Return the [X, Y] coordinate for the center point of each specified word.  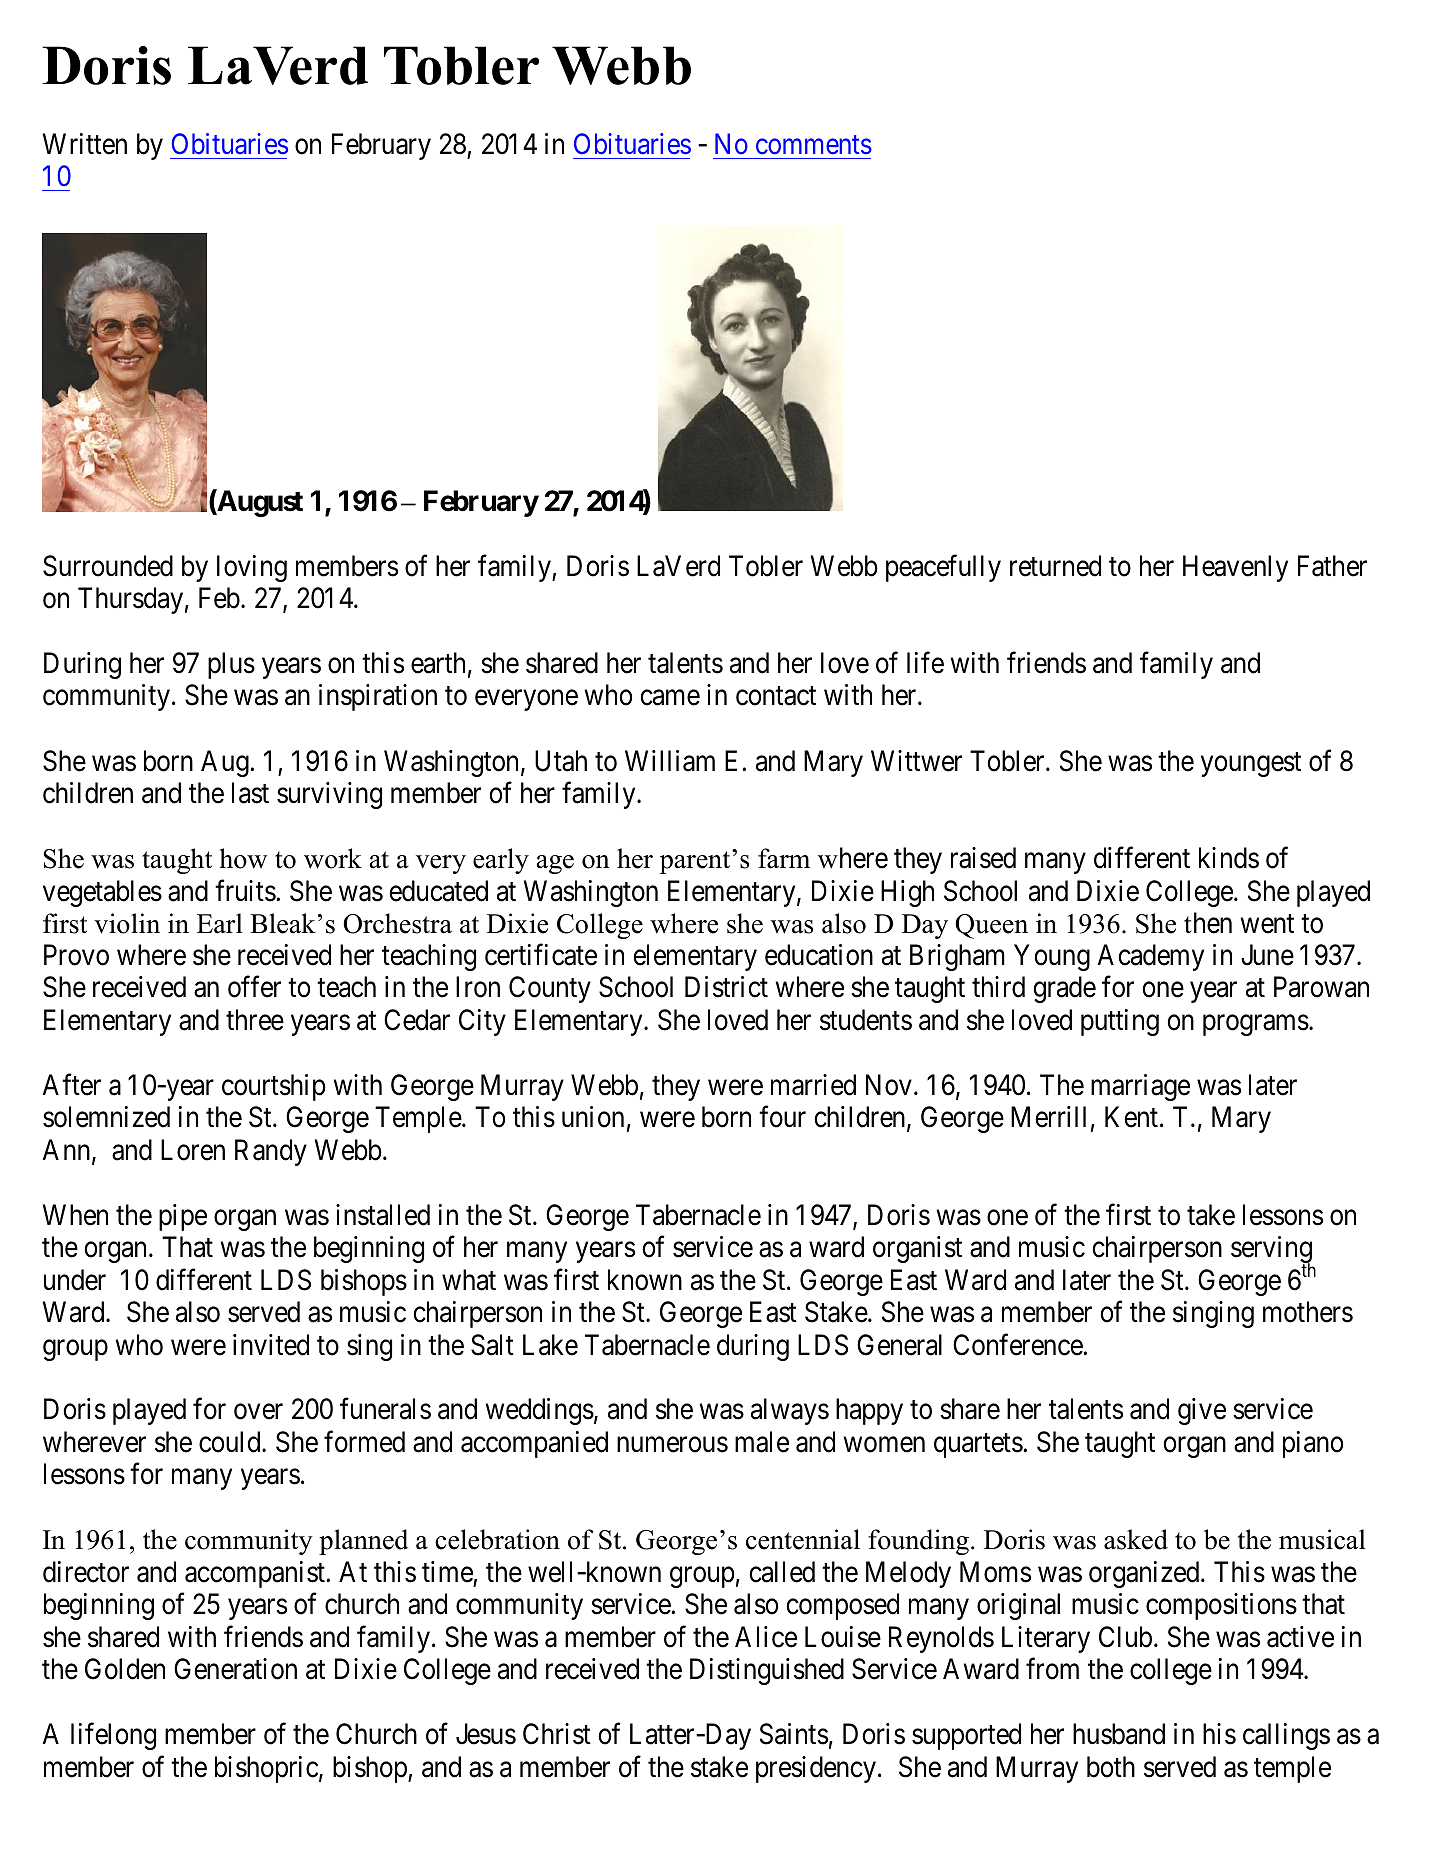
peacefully [943, 568]
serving [1272, 1251]
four [782, 1117]
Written [85, 144]
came [670, 698]
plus [231, 665]
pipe [183, 1217]
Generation [235, 1669]
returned [1055, 566]
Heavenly [1235, 568]
